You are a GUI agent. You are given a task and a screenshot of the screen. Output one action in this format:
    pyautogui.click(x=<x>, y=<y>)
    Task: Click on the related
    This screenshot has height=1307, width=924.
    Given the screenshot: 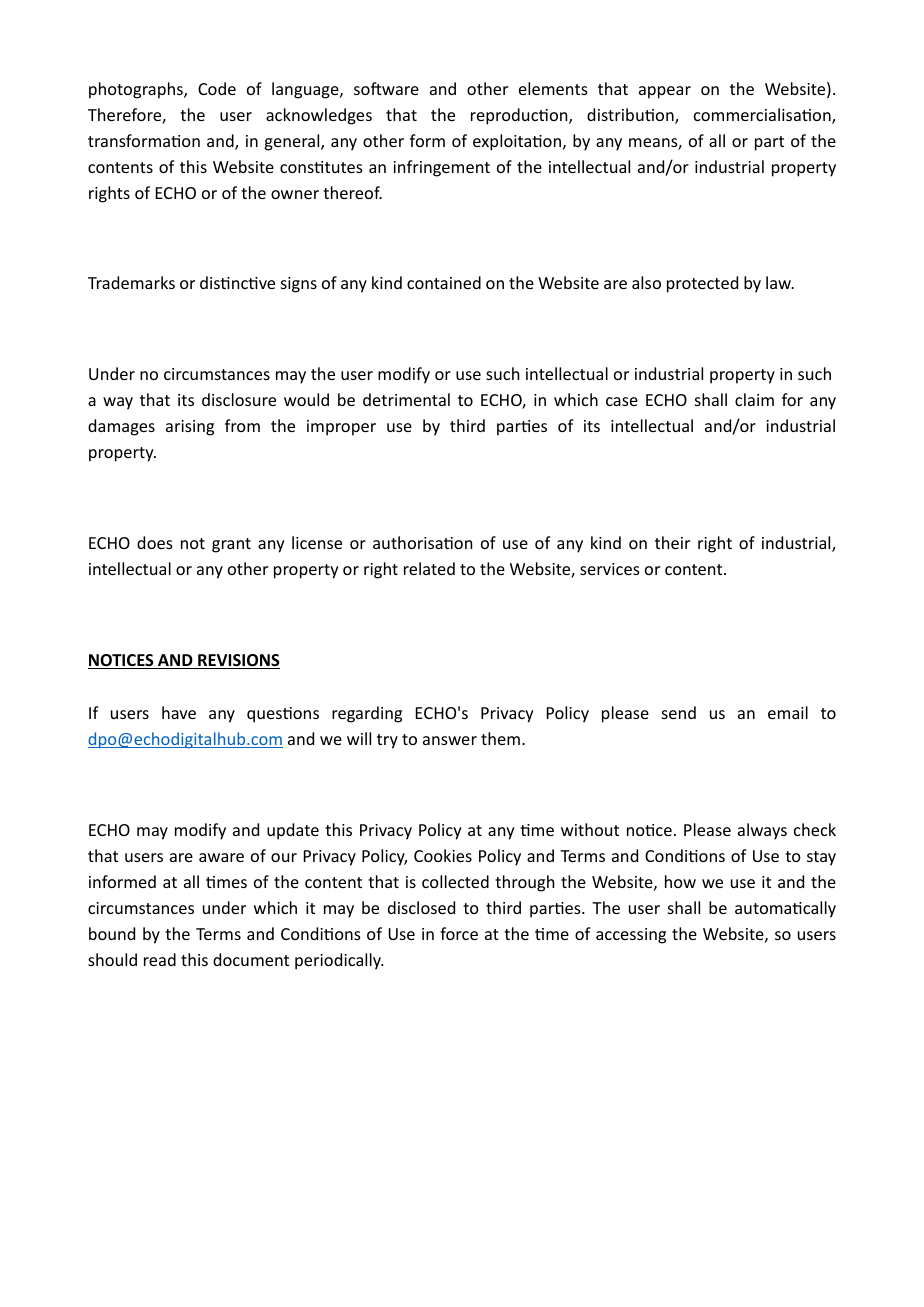 What is the action you would take?
    pyautogui.click(x=429, y=568)
